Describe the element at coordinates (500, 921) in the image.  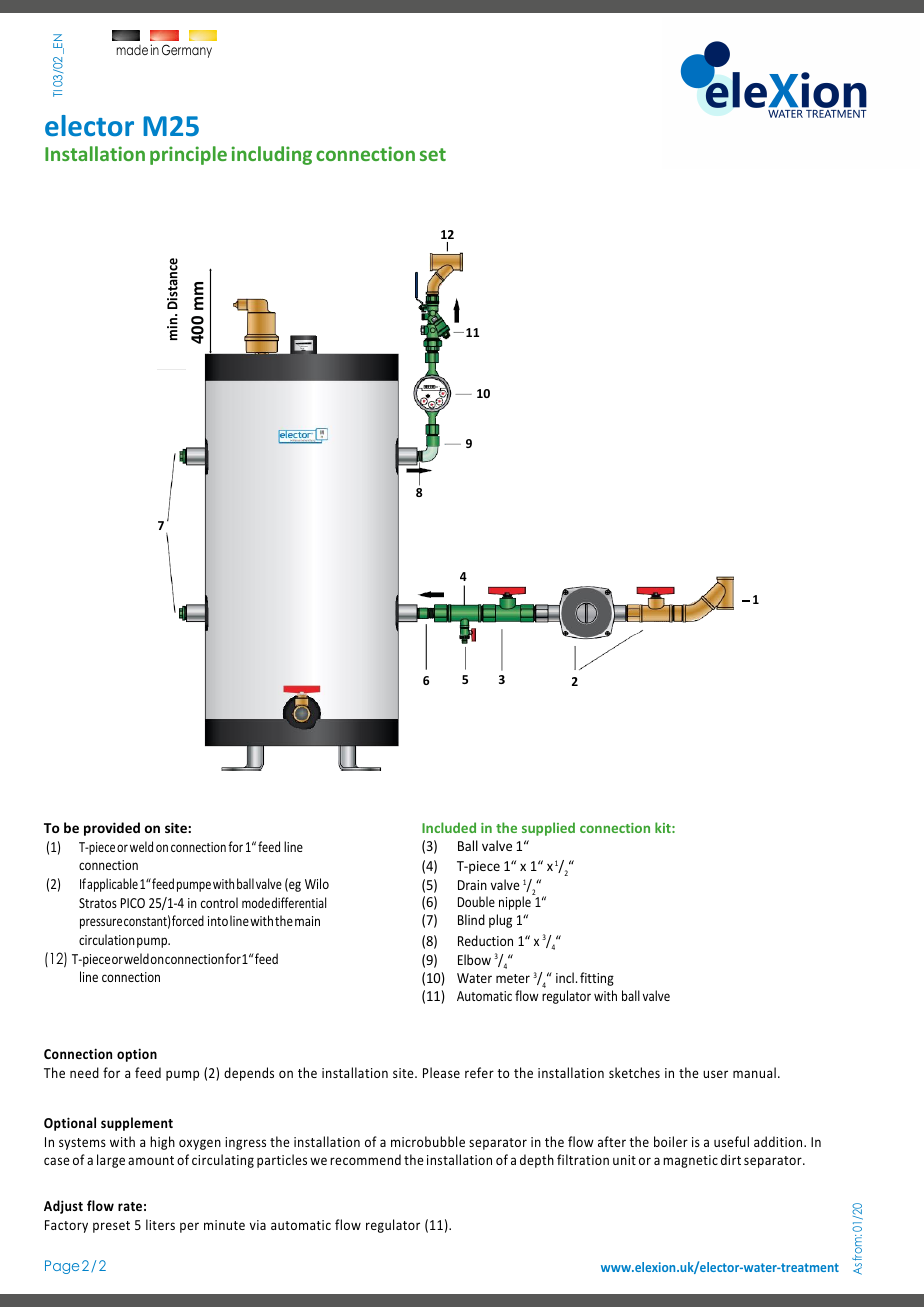
I see `plug` at that location.
